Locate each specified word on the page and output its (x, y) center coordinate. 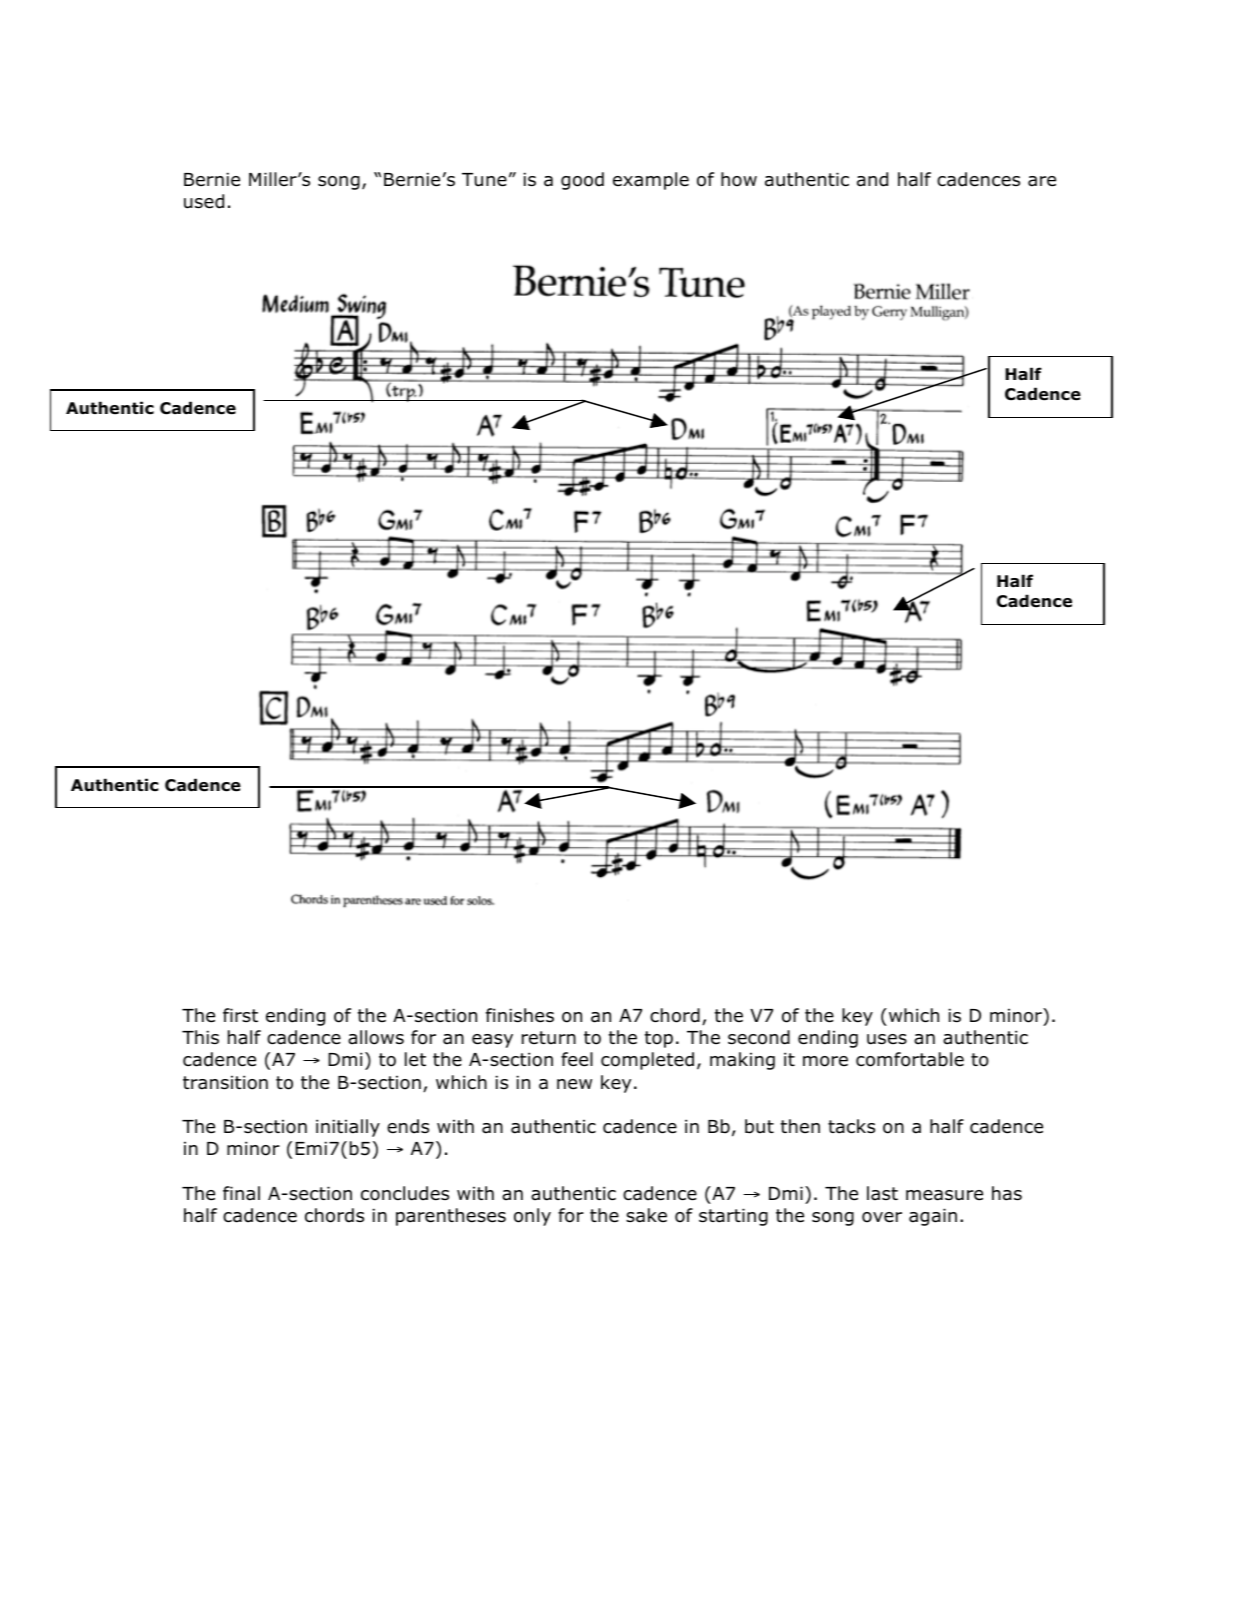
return (549, 1038)
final (241, 1193)
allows (376, 1037)
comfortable (910, 1059)
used (204, 201)
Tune (484, 180)
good (582, 181)
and (872, 179)
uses (887, 1039)
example (651, 181)
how (739, 179)
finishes (520, 1015)
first (240, 1015)
